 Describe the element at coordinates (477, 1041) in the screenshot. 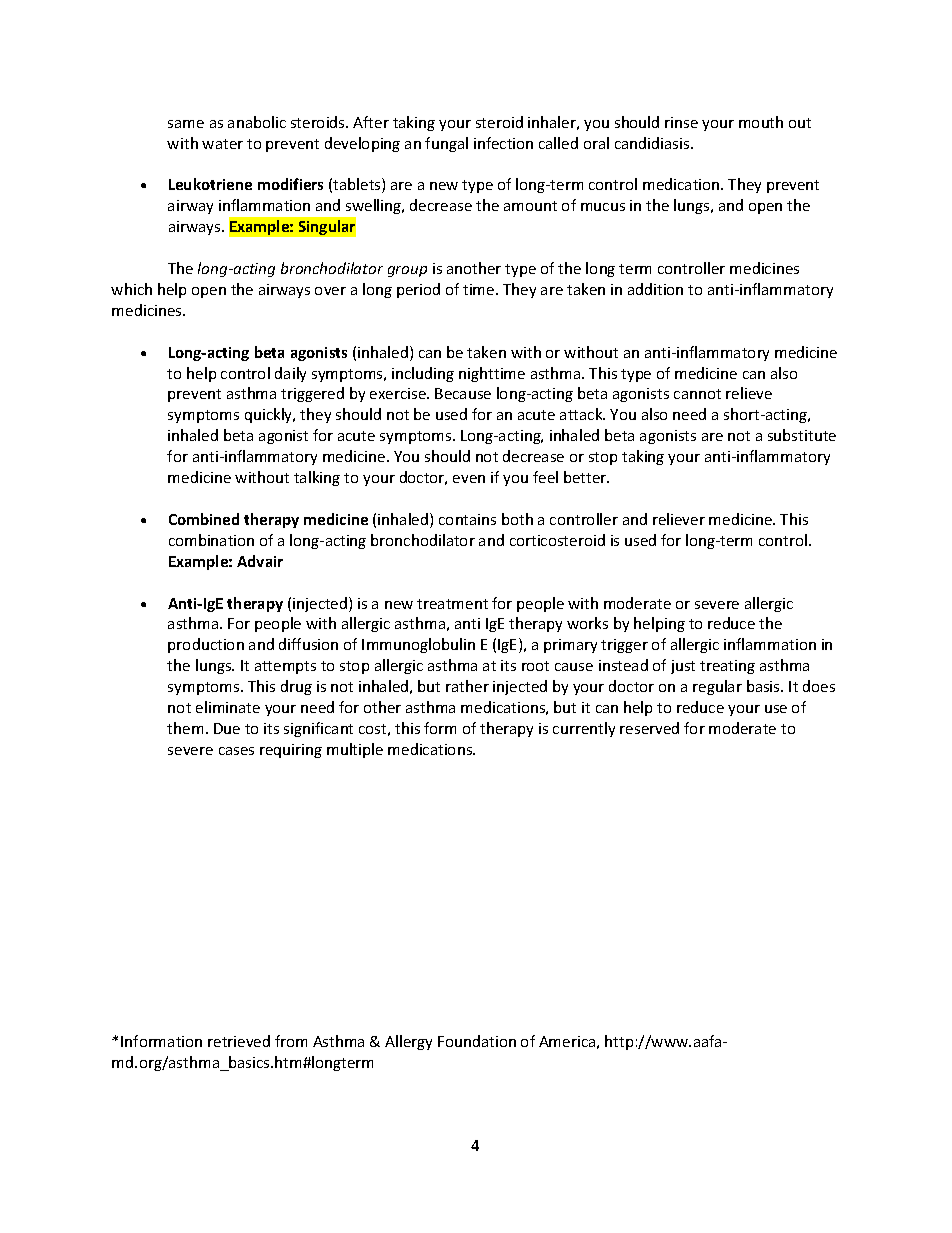

I see `Foundation` at that location.
